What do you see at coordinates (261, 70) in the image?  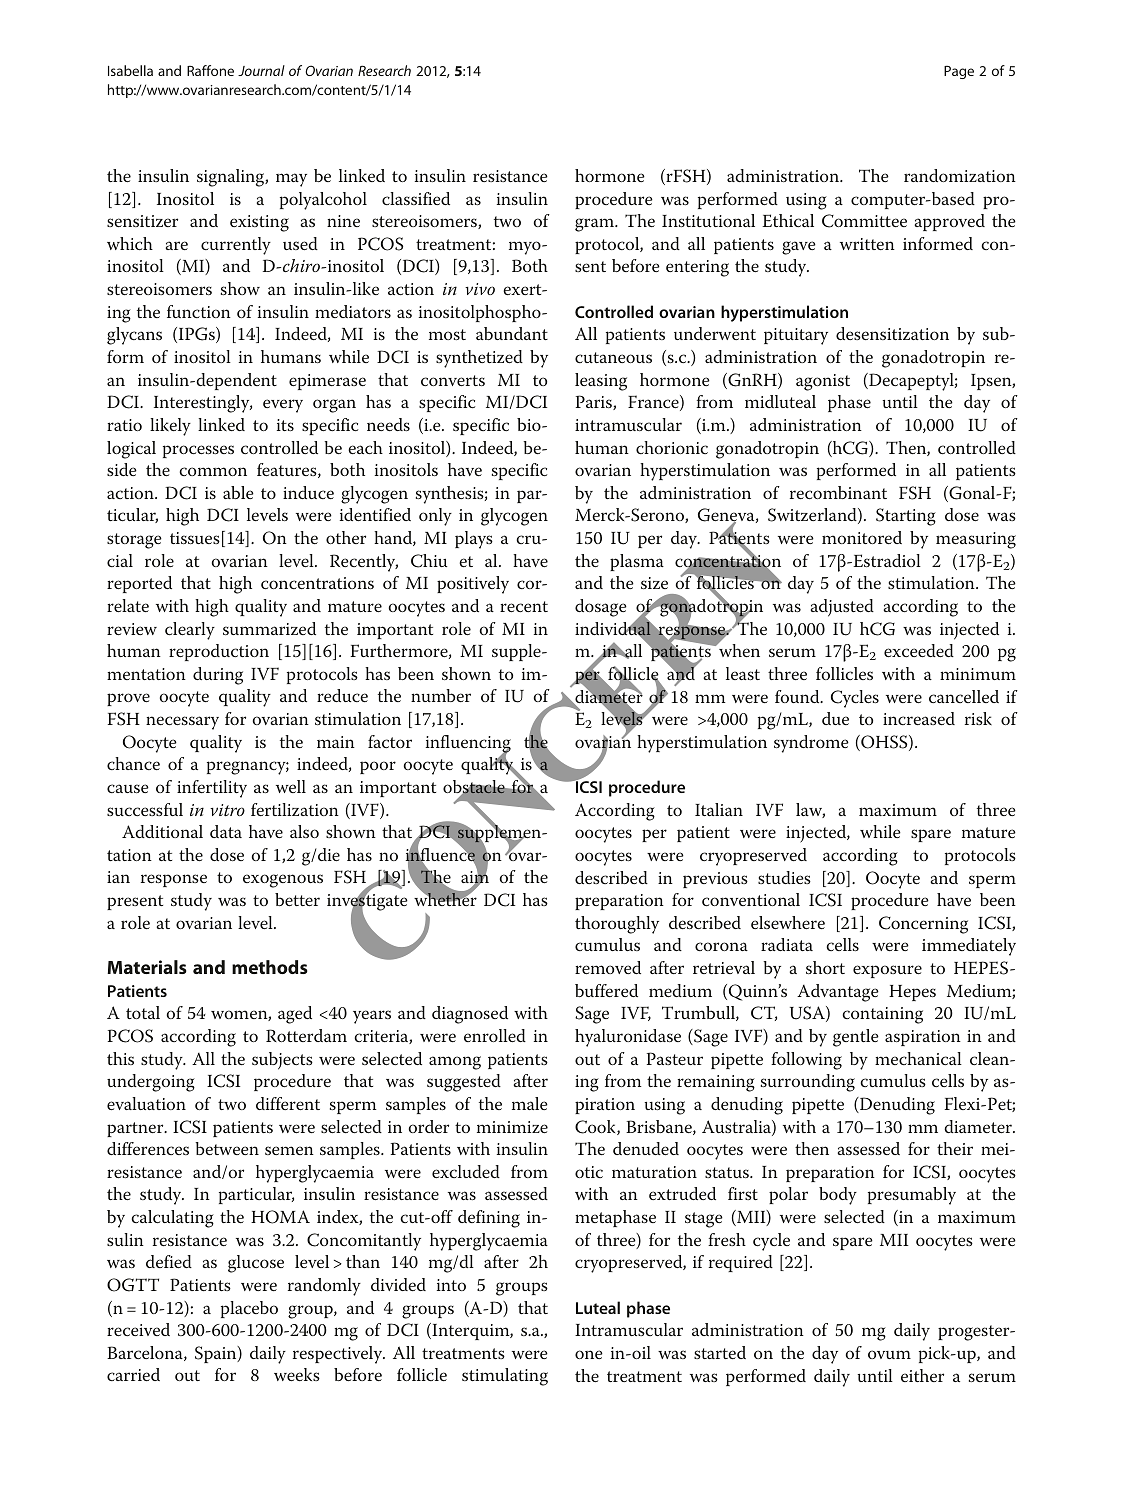 I see `Journal` at bounding box center [261, 70].
